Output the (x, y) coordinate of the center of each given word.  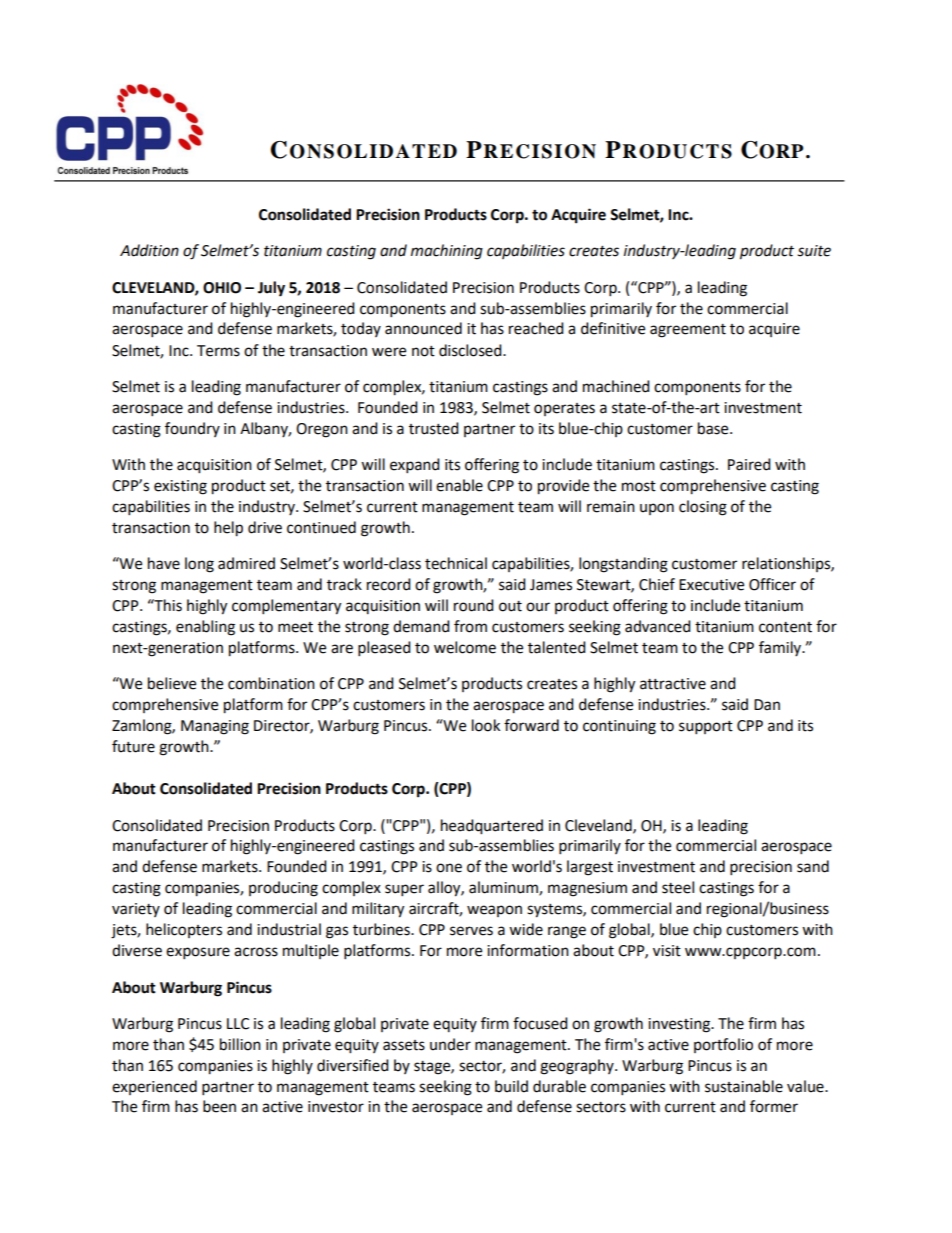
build (511, 1086)
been (219, 1106)
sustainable (744, 1086)
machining (447, 252)
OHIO (222, 288)
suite (814, 251)
